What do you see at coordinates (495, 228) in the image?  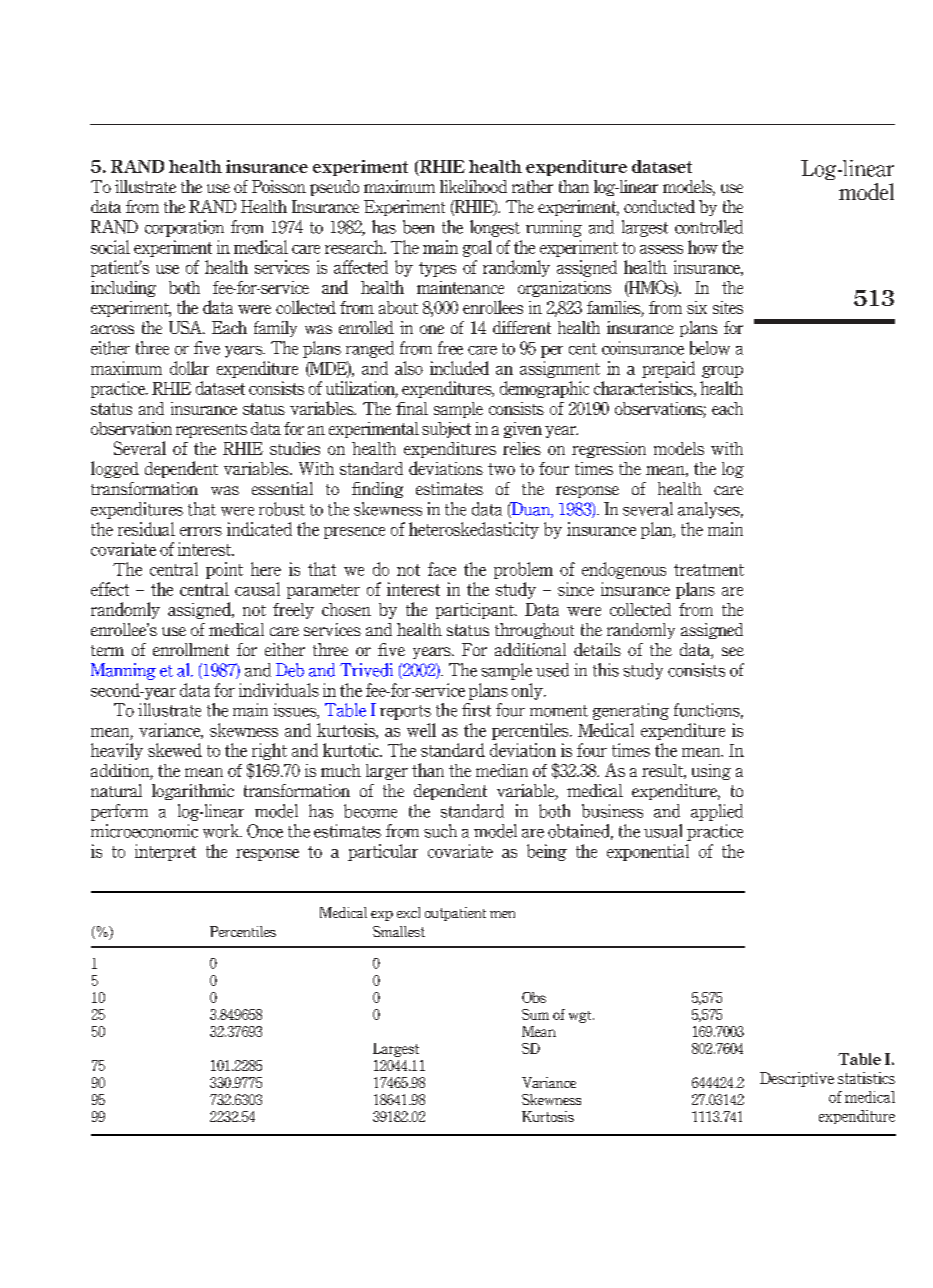 I see `longest` at bounding box center [495, 228].
